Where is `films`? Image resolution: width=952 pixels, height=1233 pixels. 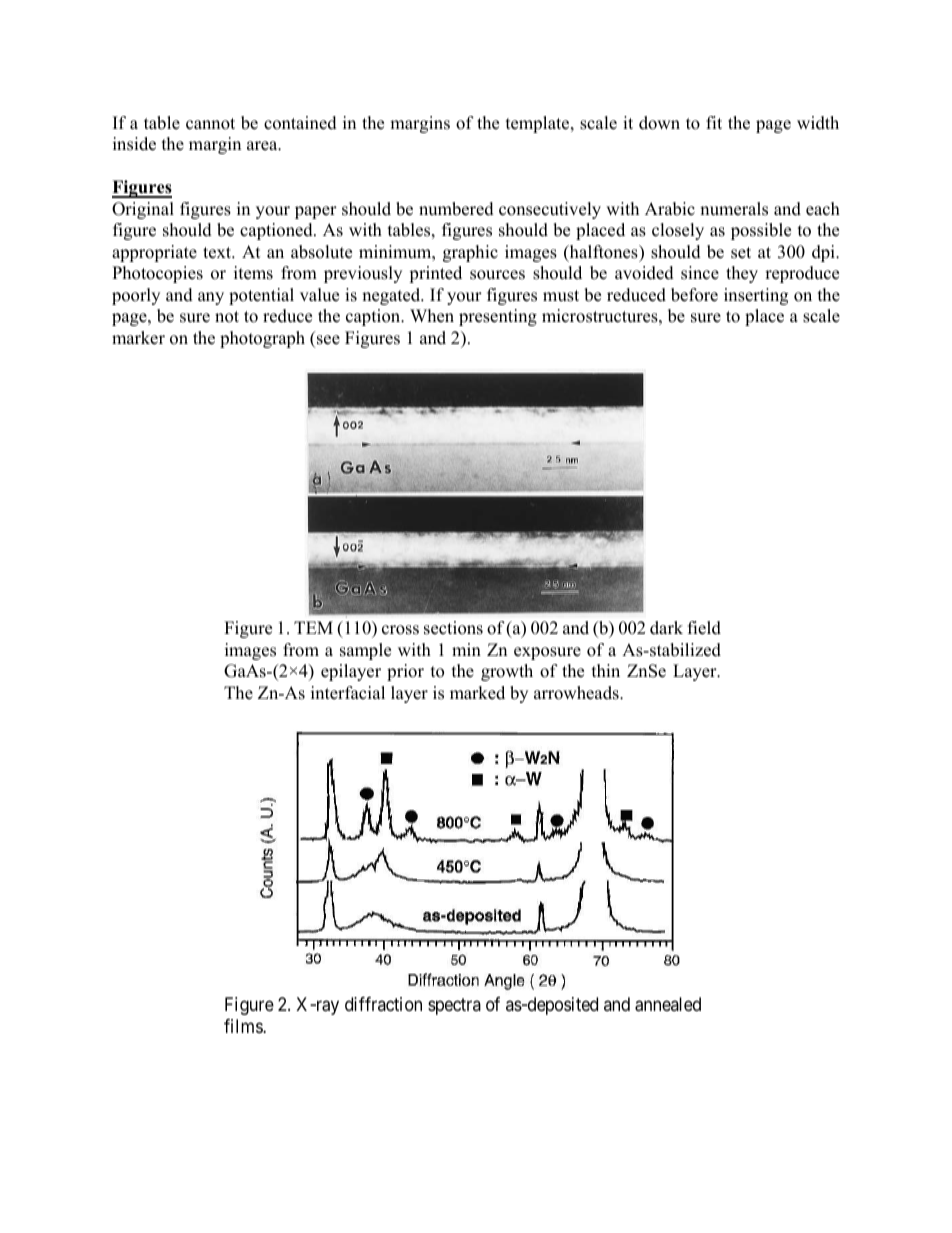 films is located at coordinates (244, 1026).
